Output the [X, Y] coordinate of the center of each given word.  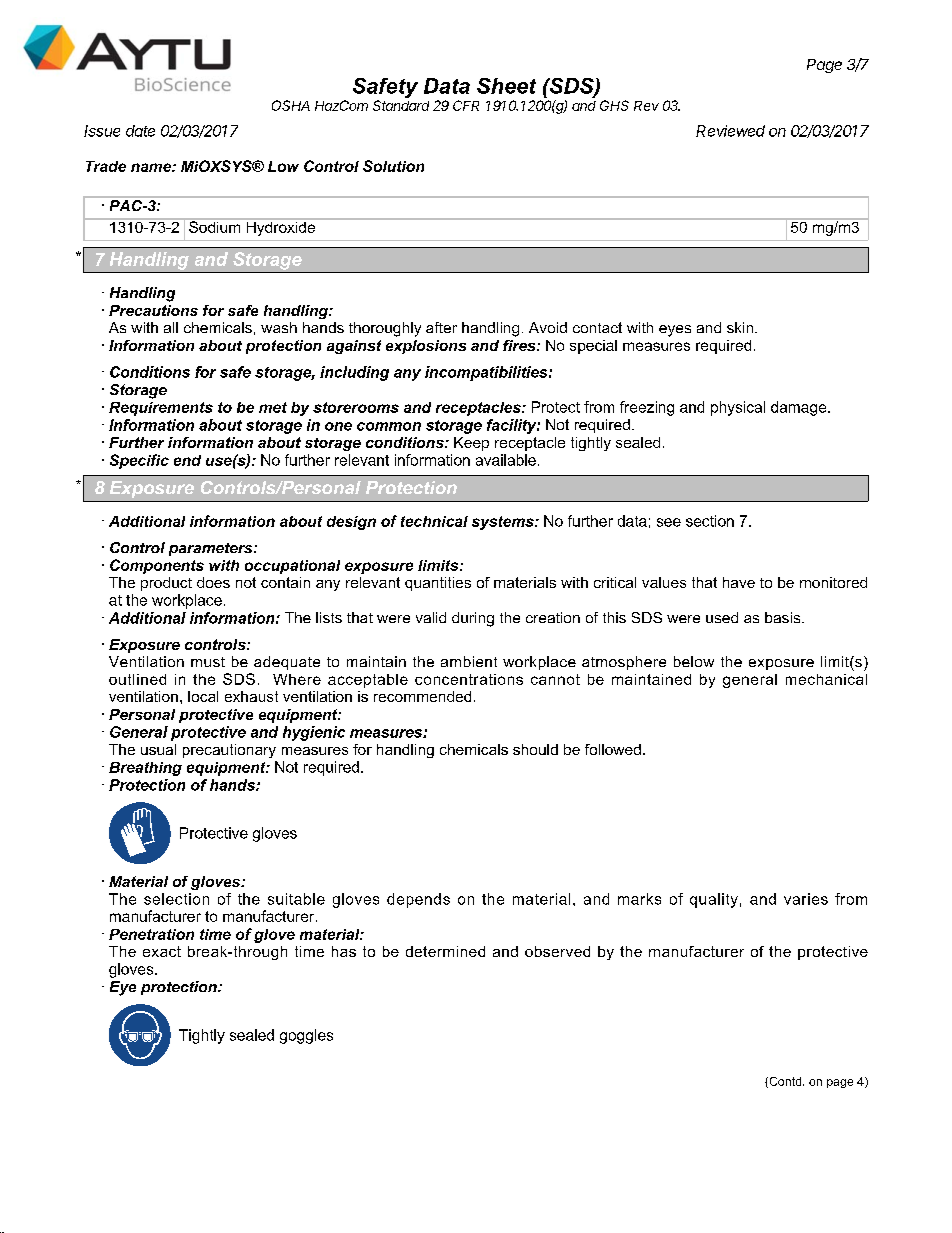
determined [445, 951]
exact [162, 951]
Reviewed [730, 131]
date [140, 131]
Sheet [506, 86]
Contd [785, 1082]
